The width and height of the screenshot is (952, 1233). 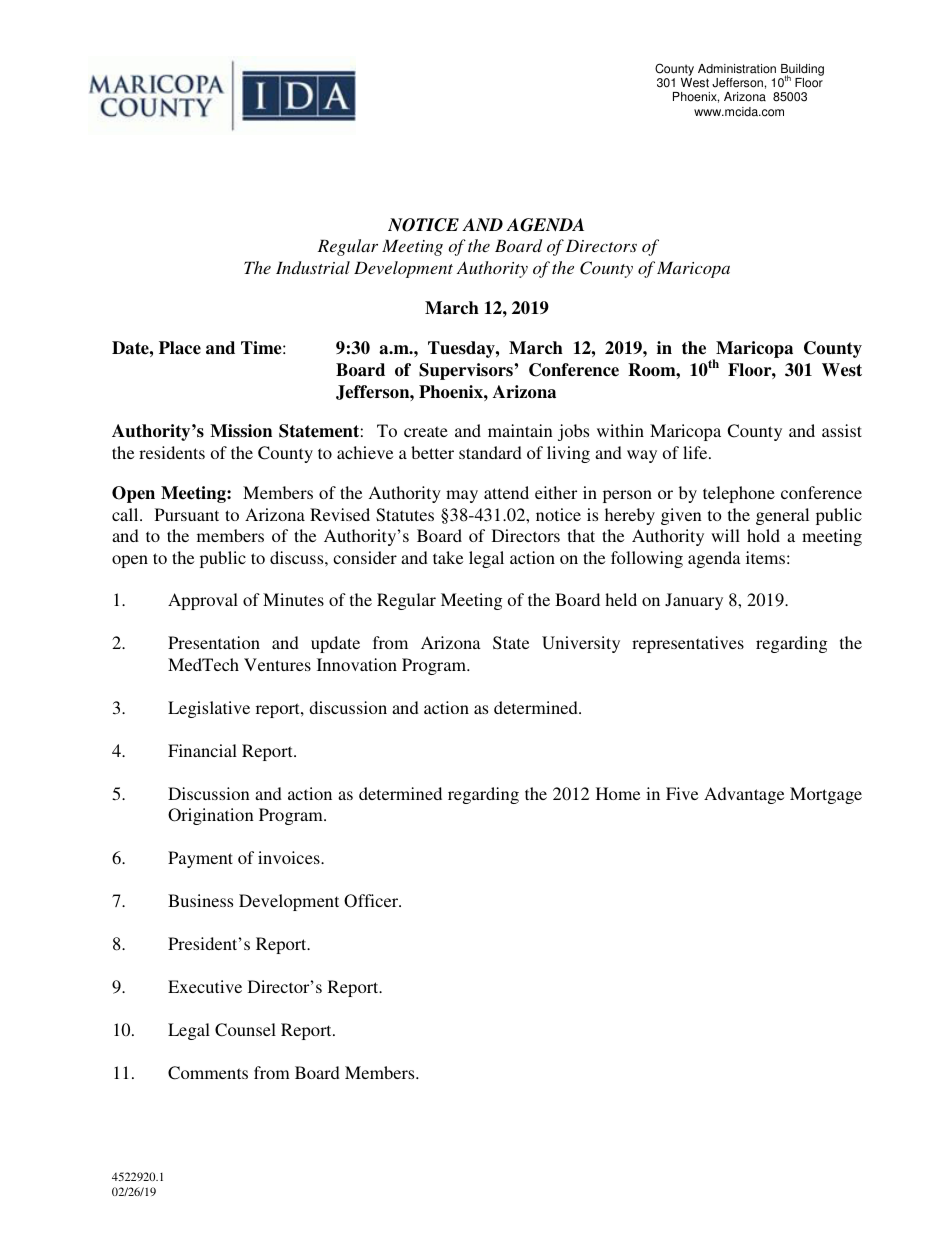 What do you see at coordinates (245, 1030) in the screenshot?
I see `Counsel` at bounding box center [245, 1030].
